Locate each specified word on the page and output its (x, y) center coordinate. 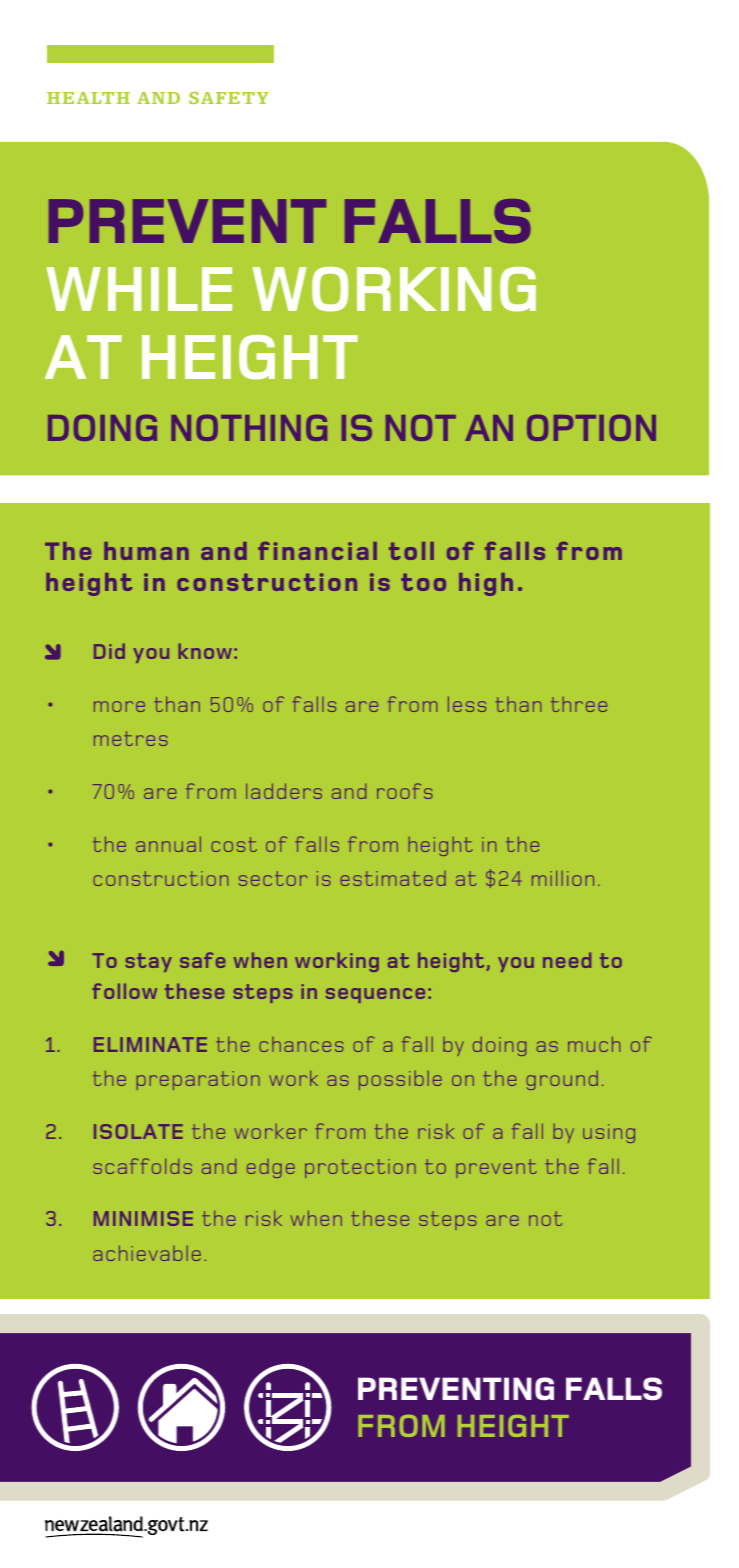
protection (360, 1168)
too (423, 582)
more (119, 706)
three (579, 704)
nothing (249, 427)
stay (148, 962)
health (88, 98)
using (609, 1133)
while (139, 289)
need (567, 960)
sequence (375, 995)
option (591, 427)
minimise (143, 1218)
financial (317, 551)
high (486, 584)
